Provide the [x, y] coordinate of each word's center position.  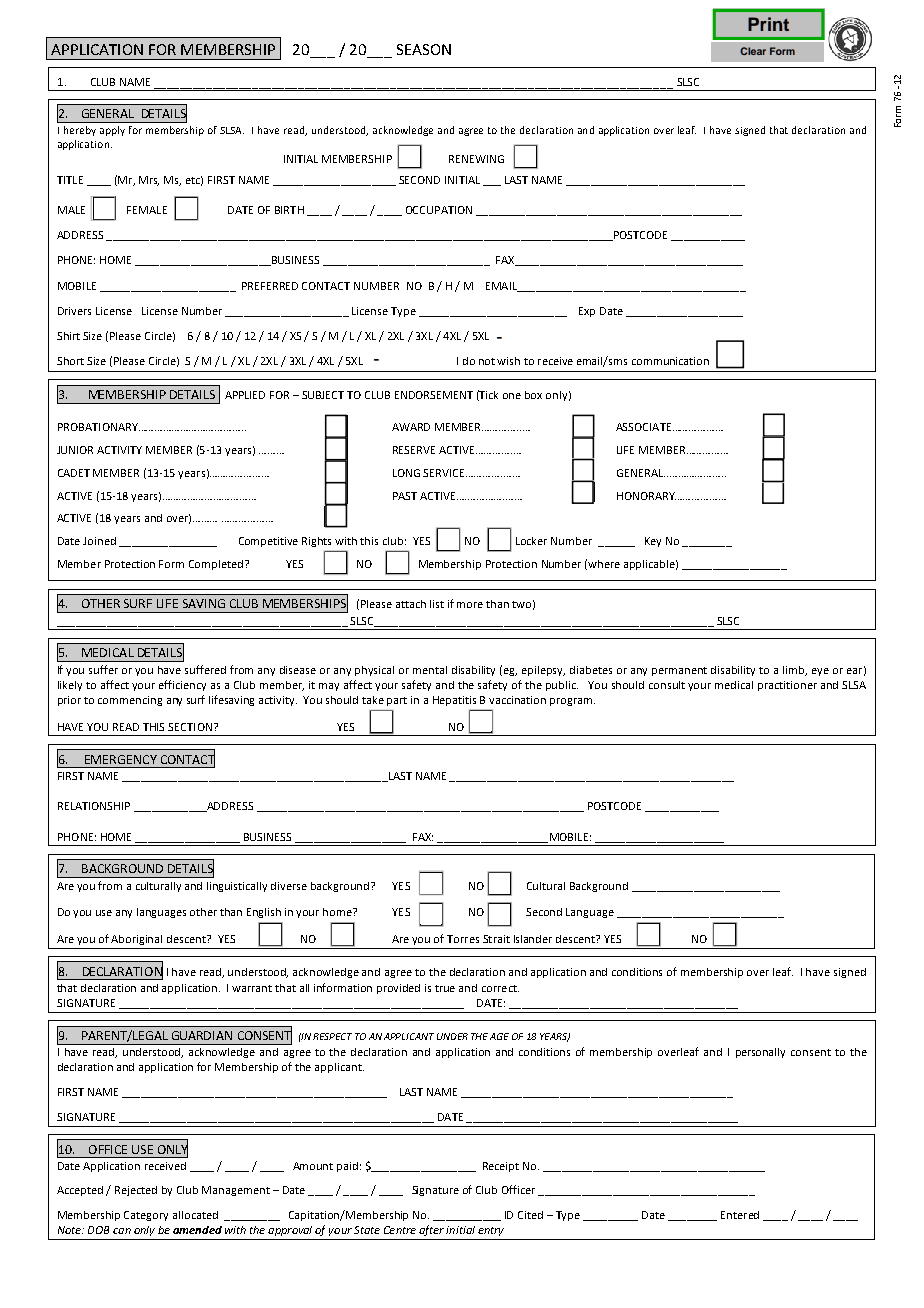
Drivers [74, 311]
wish [508, 361]
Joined [99, 541]
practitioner [787, 686]
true [445, 988]
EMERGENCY [121, 759]
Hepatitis [454, 701]
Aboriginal [136, 940]
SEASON [424, 49]
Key [653, 542]
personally [760, 1053]
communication [670, 361]
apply [112, 131]
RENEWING [476, 159]
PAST [405, 496]
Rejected [136, 1191]
